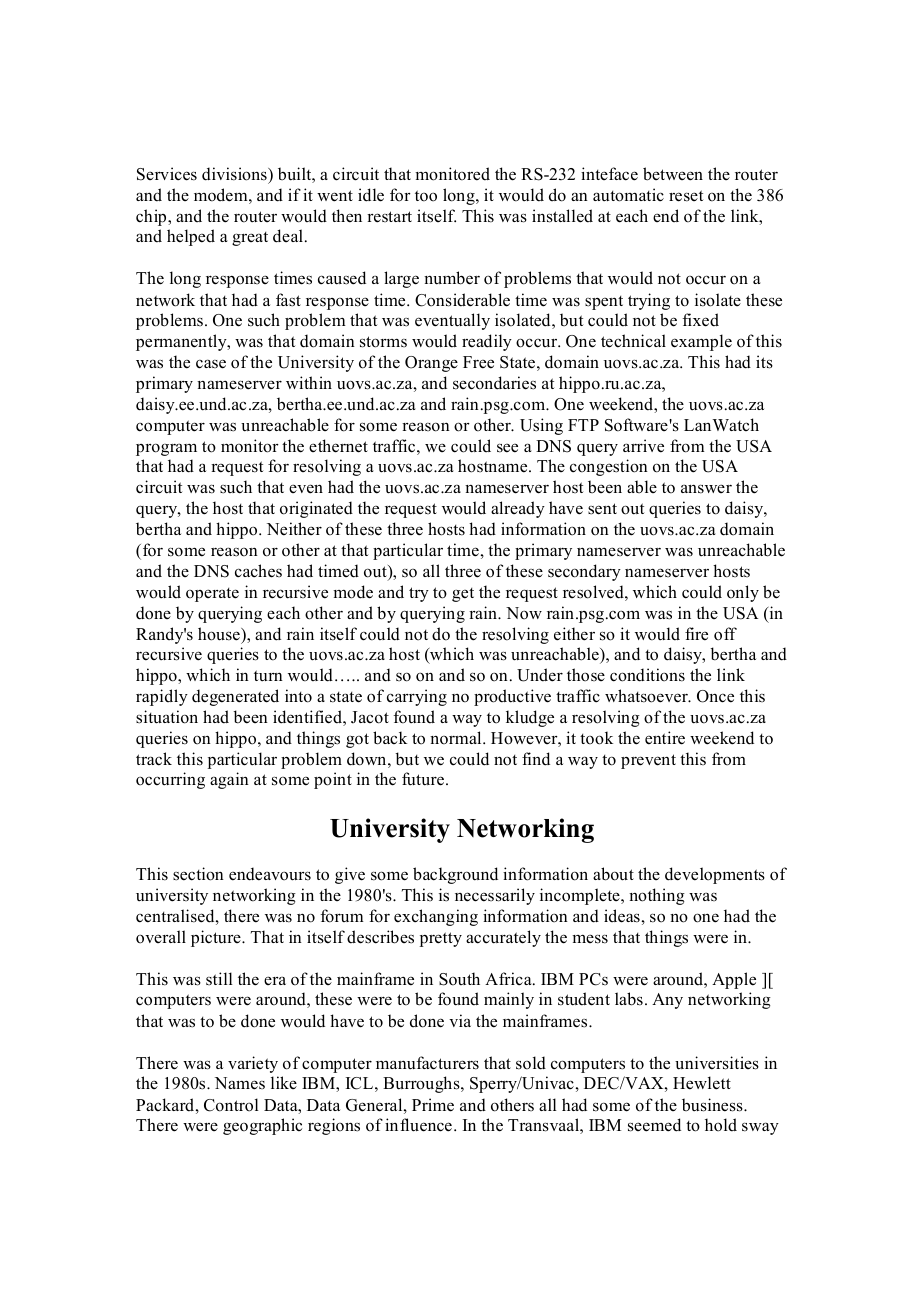 The height and width of the image is (1308, 924). I want to click on Control, so click(231, 1105).
